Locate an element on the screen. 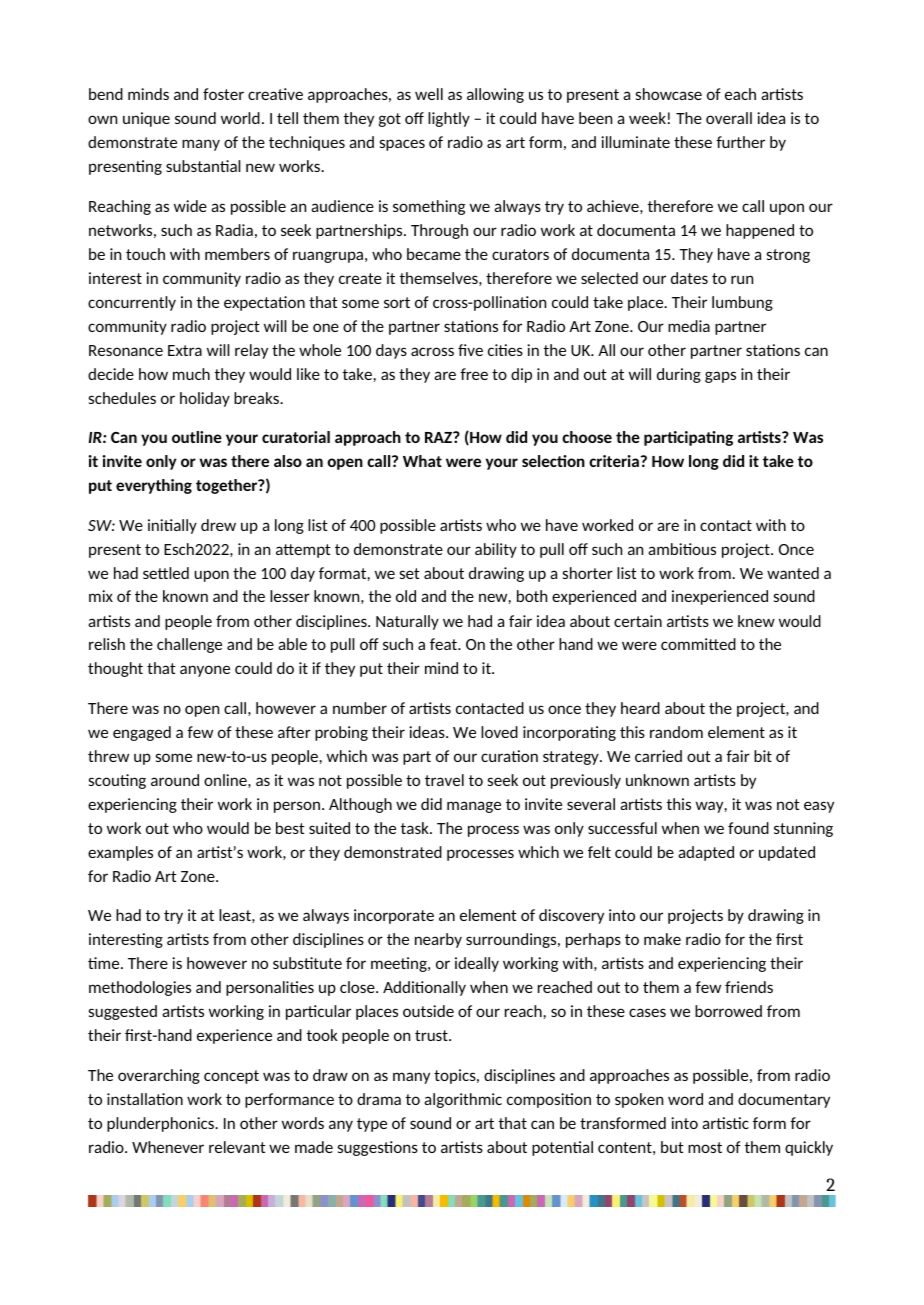  around is located at coordinates (175, 780).
